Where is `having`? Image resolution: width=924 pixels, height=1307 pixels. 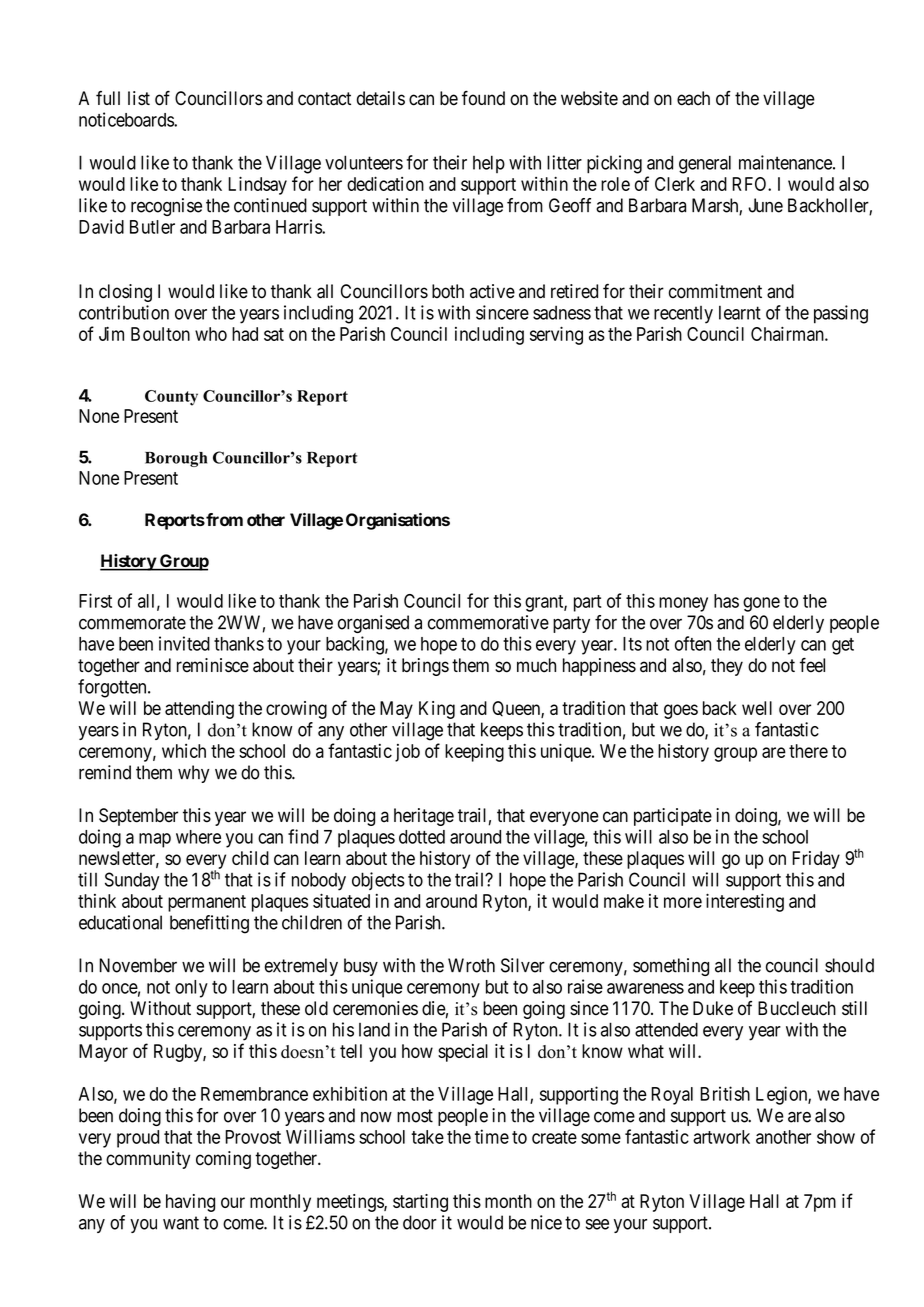
having is located at coordinates (190, 1203).
